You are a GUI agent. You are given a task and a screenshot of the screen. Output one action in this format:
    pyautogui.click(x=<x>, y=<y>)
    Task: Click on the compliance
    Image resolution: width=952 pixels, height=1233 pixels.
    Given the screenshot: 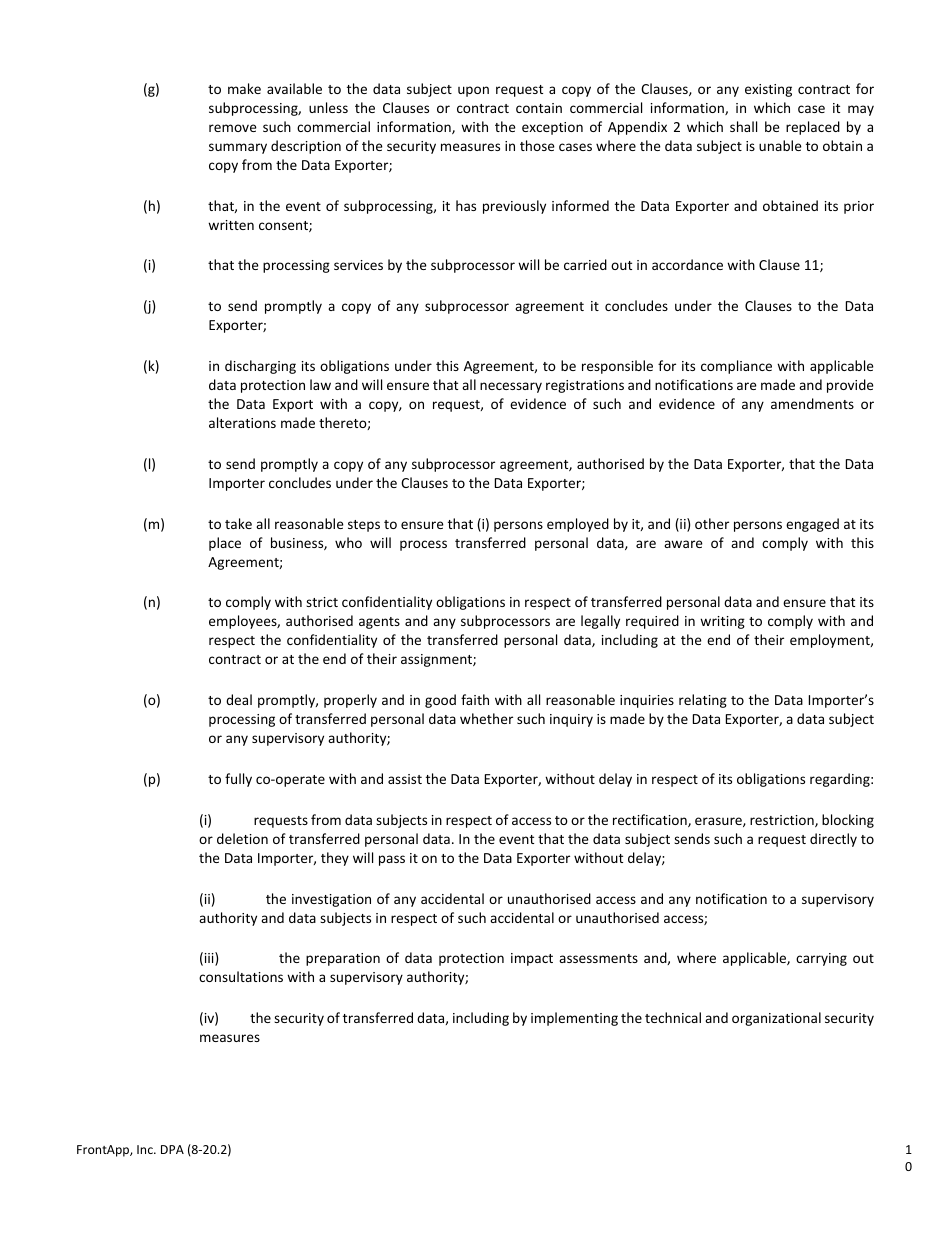 What is the action you would take?
    pyautogui.click(x=736, y=367)
